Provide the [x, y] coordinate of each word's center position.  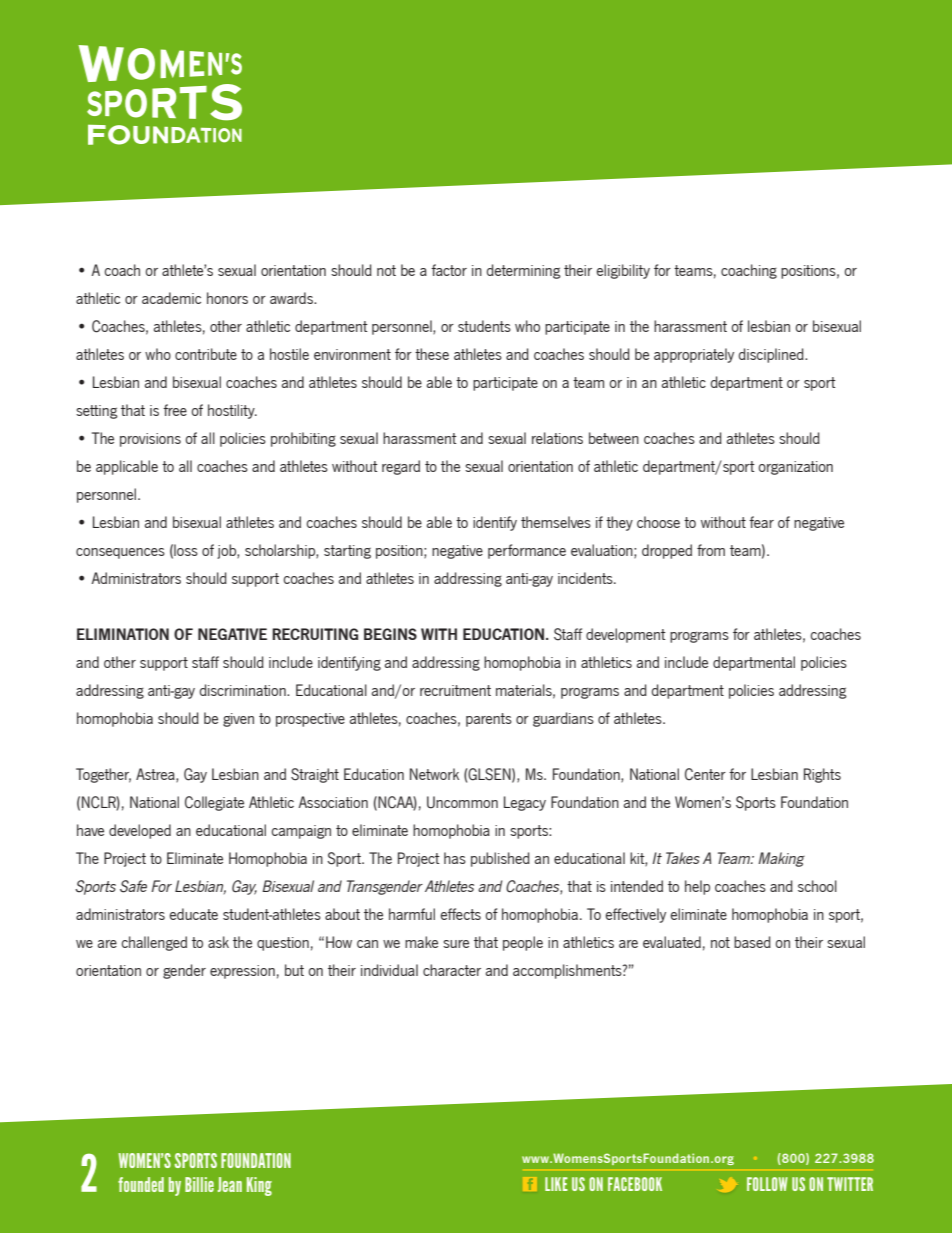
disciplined [772, 355]
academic [171, 298]
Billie [199, 1184]
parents [489, 720]
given [238, 720]
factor [449, 270]
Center [705, 774]
